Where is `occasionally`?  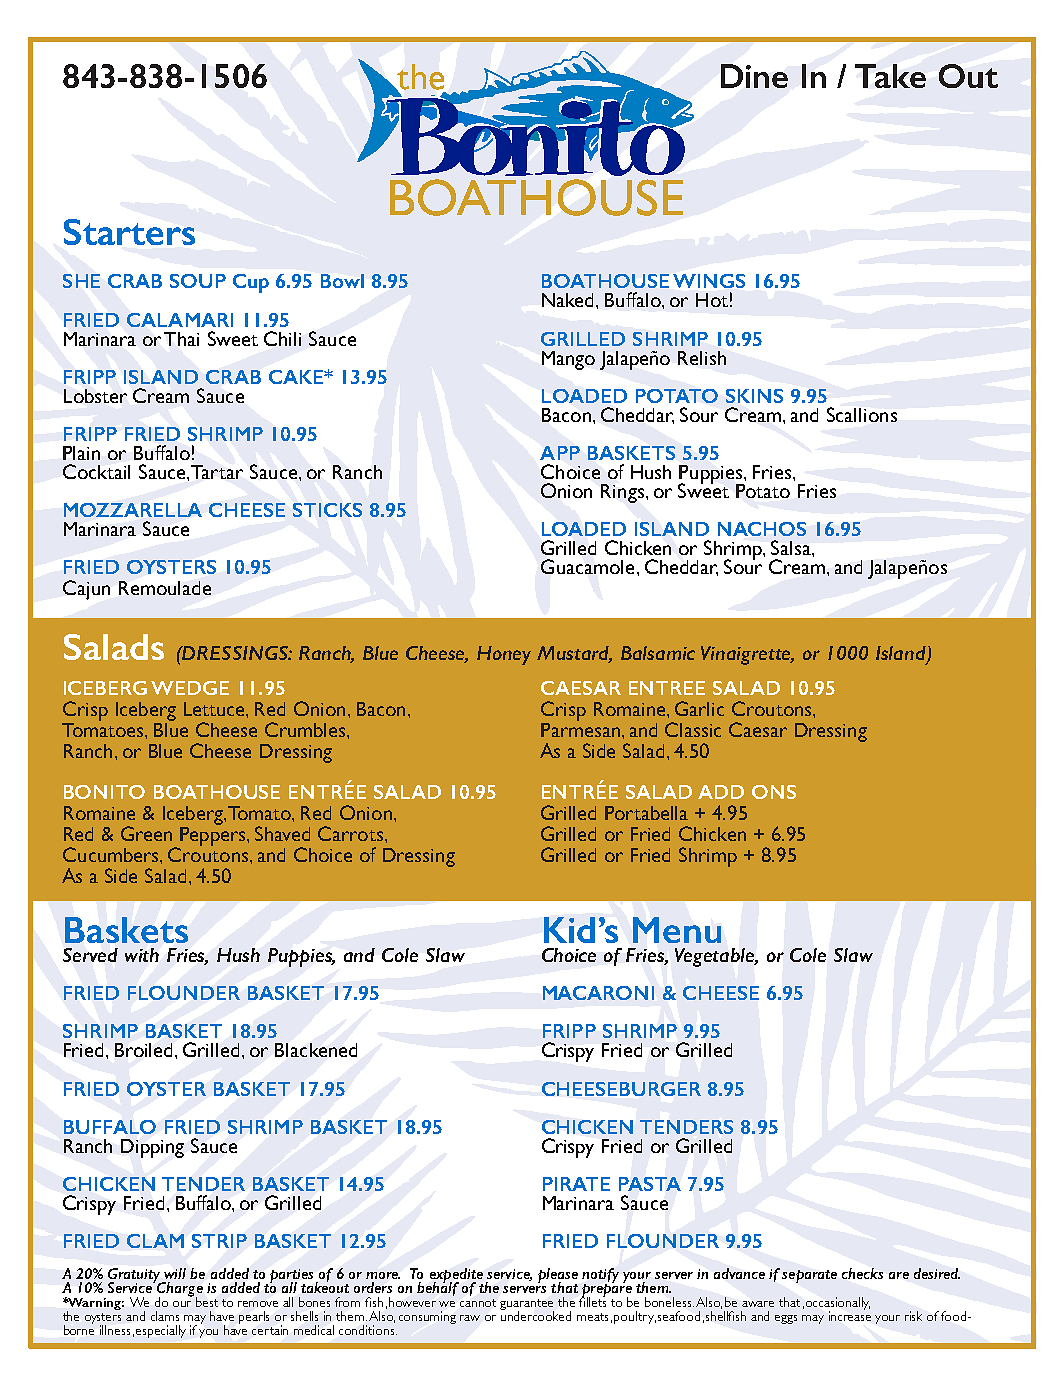 occasionally is located at coordinates (838, 1305).
